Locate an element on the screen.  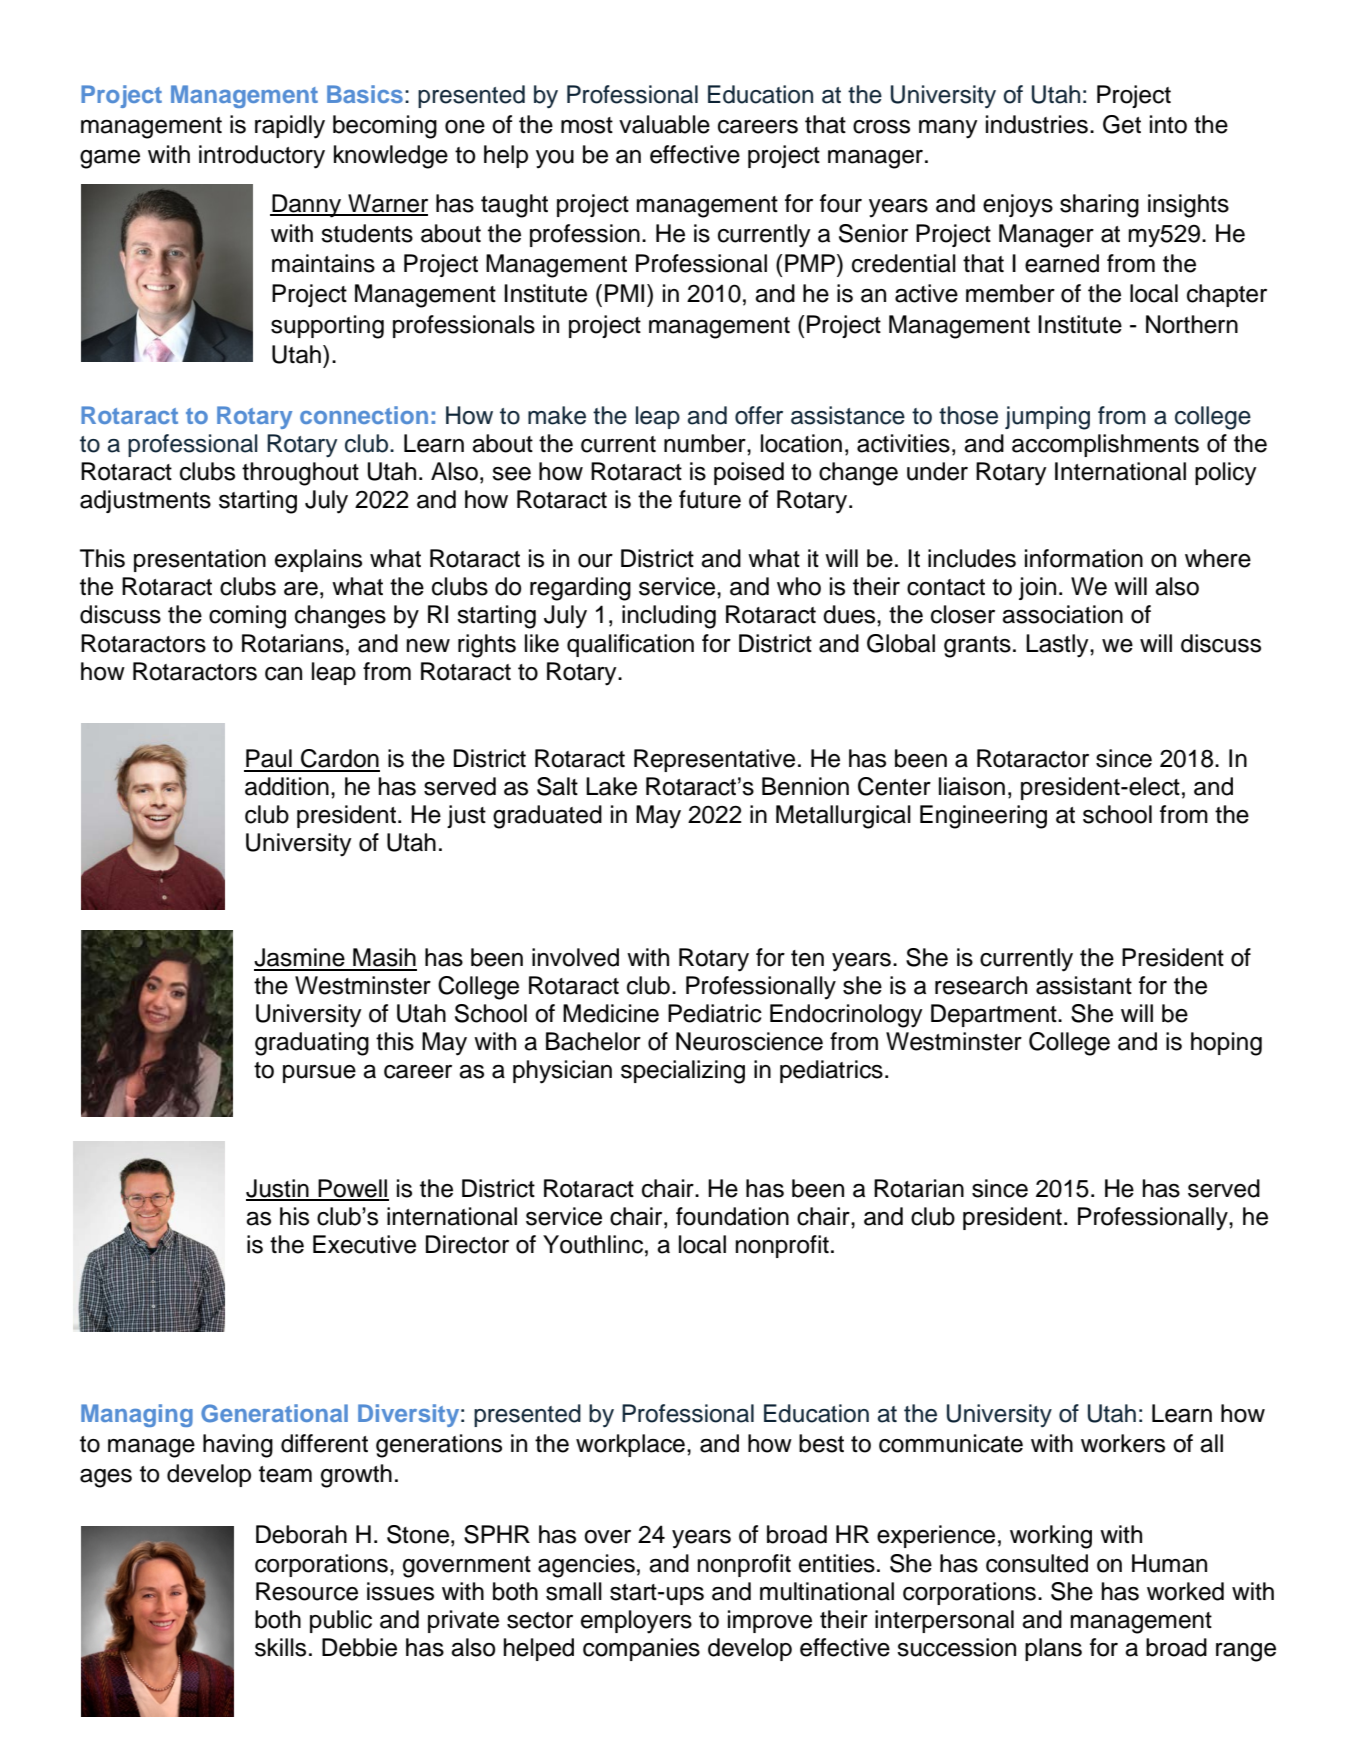
addition is located at coordinates (287, 786).
